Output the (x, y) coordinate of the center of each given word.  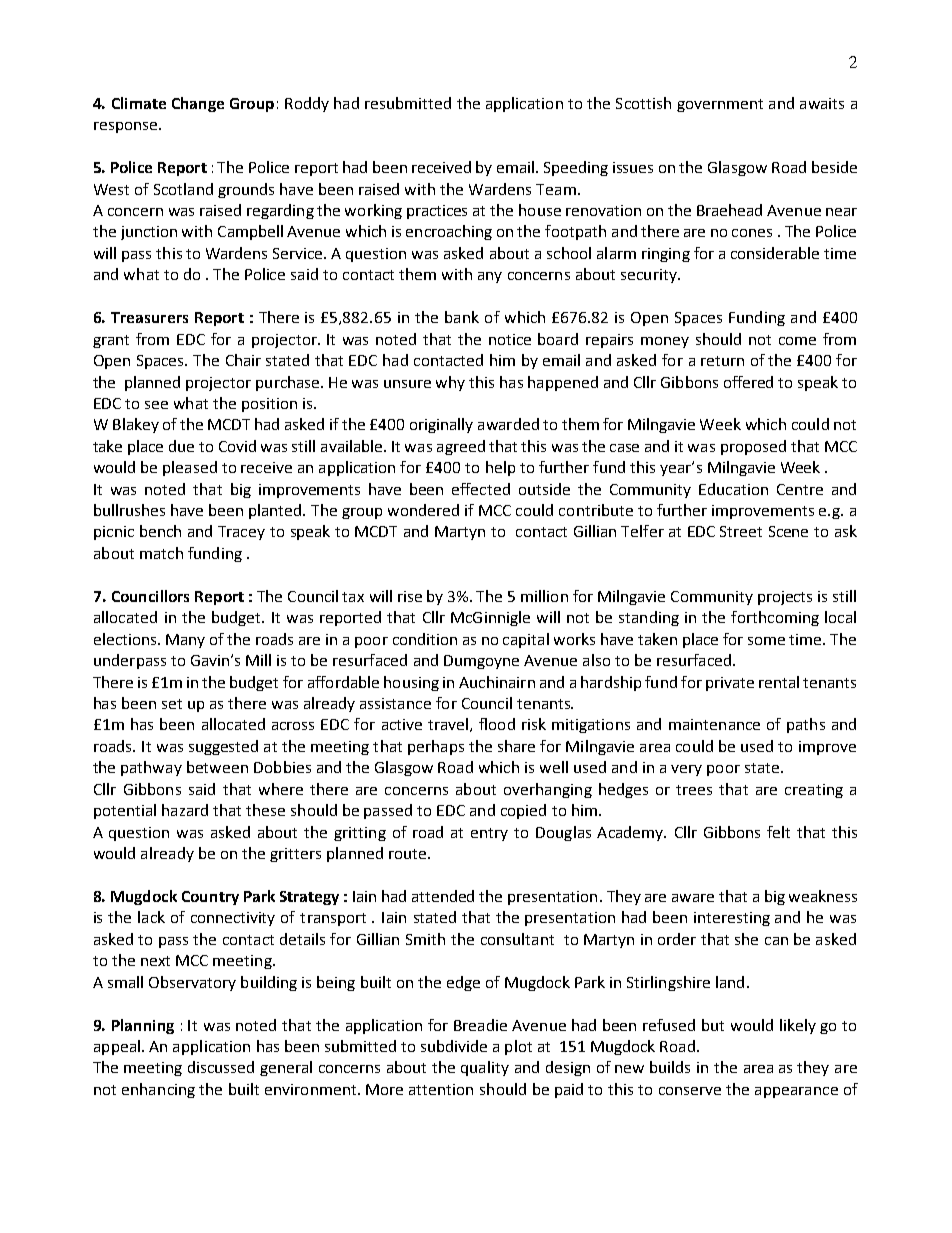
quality (485, 1068)
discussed (221, 1067)
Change (198, 104)
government (720, 105)
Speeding (576, 168)
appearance (796, 1092)
